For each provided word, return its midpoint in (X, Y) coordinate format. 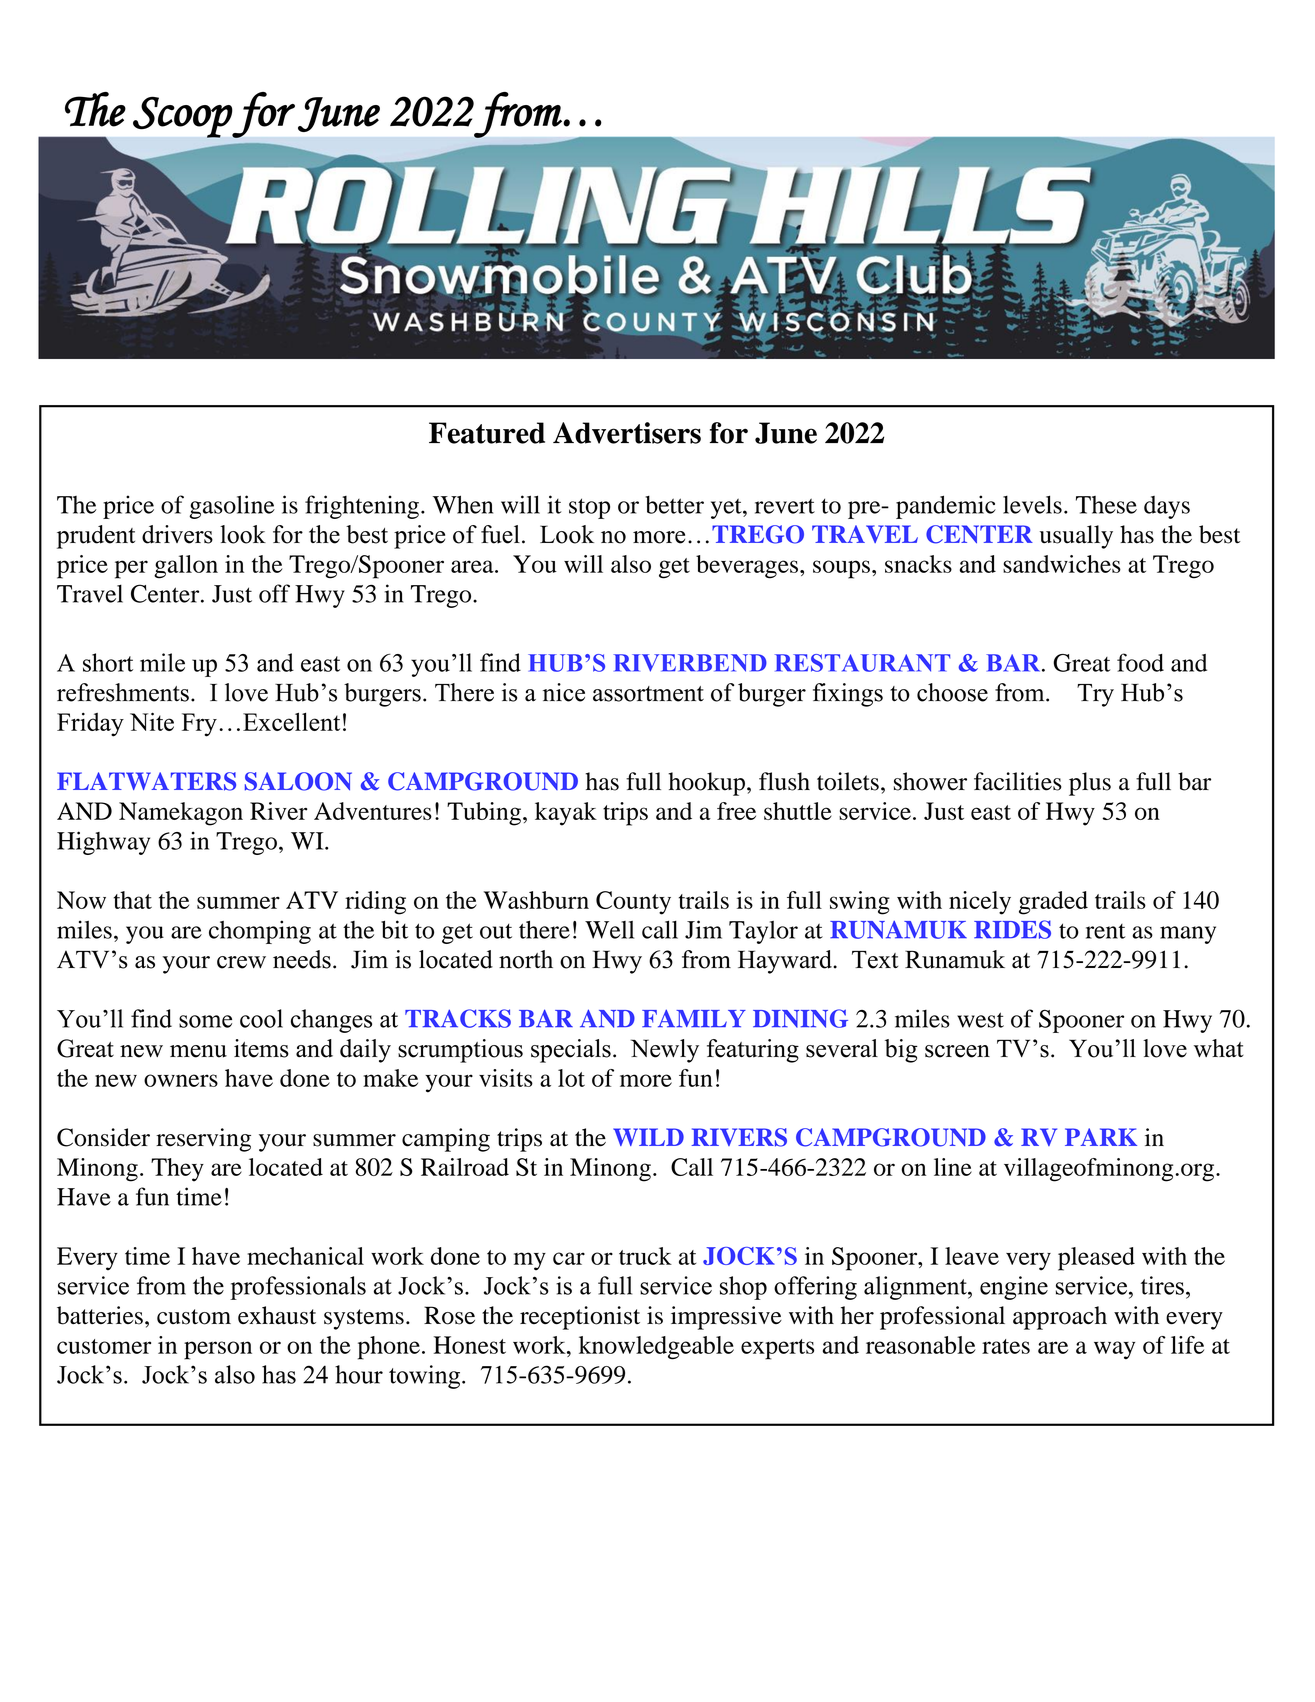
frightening (362, 507)
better (674, 505)
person (218, 1350)
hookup (706, 784)
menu (198, 1051)
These (1106, 505)
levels (1032, 504)
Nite (152, 721)
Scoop (183, 117)
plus (1090, 784)
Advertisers (627, 433)
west (980, 1020)
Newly (665, 1051)
